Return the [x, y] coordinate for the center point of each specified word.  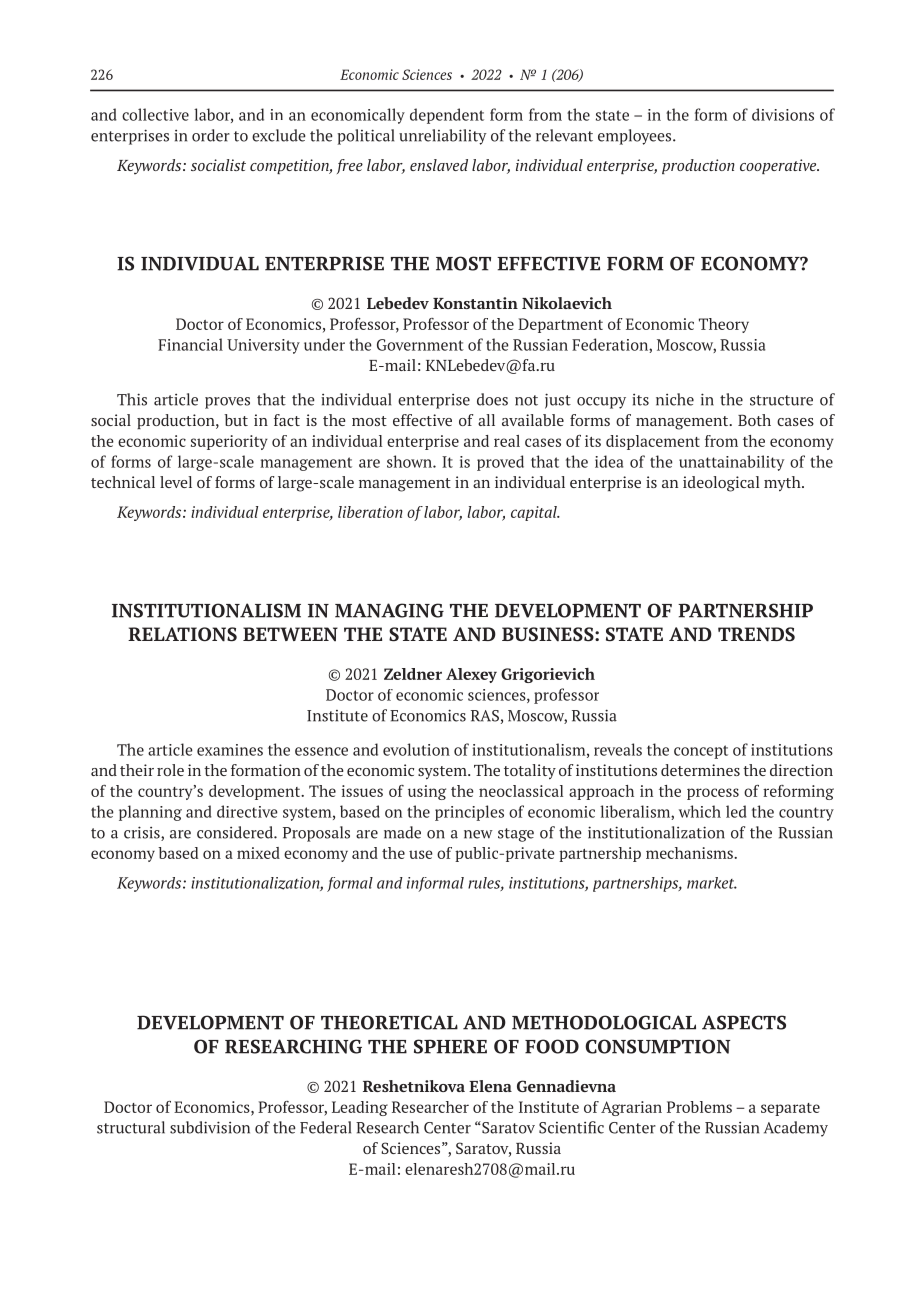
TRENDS [756, 634]
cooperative [779, 166]
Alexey [471, 675]
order [211, 135]
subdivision [210, 1127]
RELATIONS [182, 634]
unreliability [443, 137]
